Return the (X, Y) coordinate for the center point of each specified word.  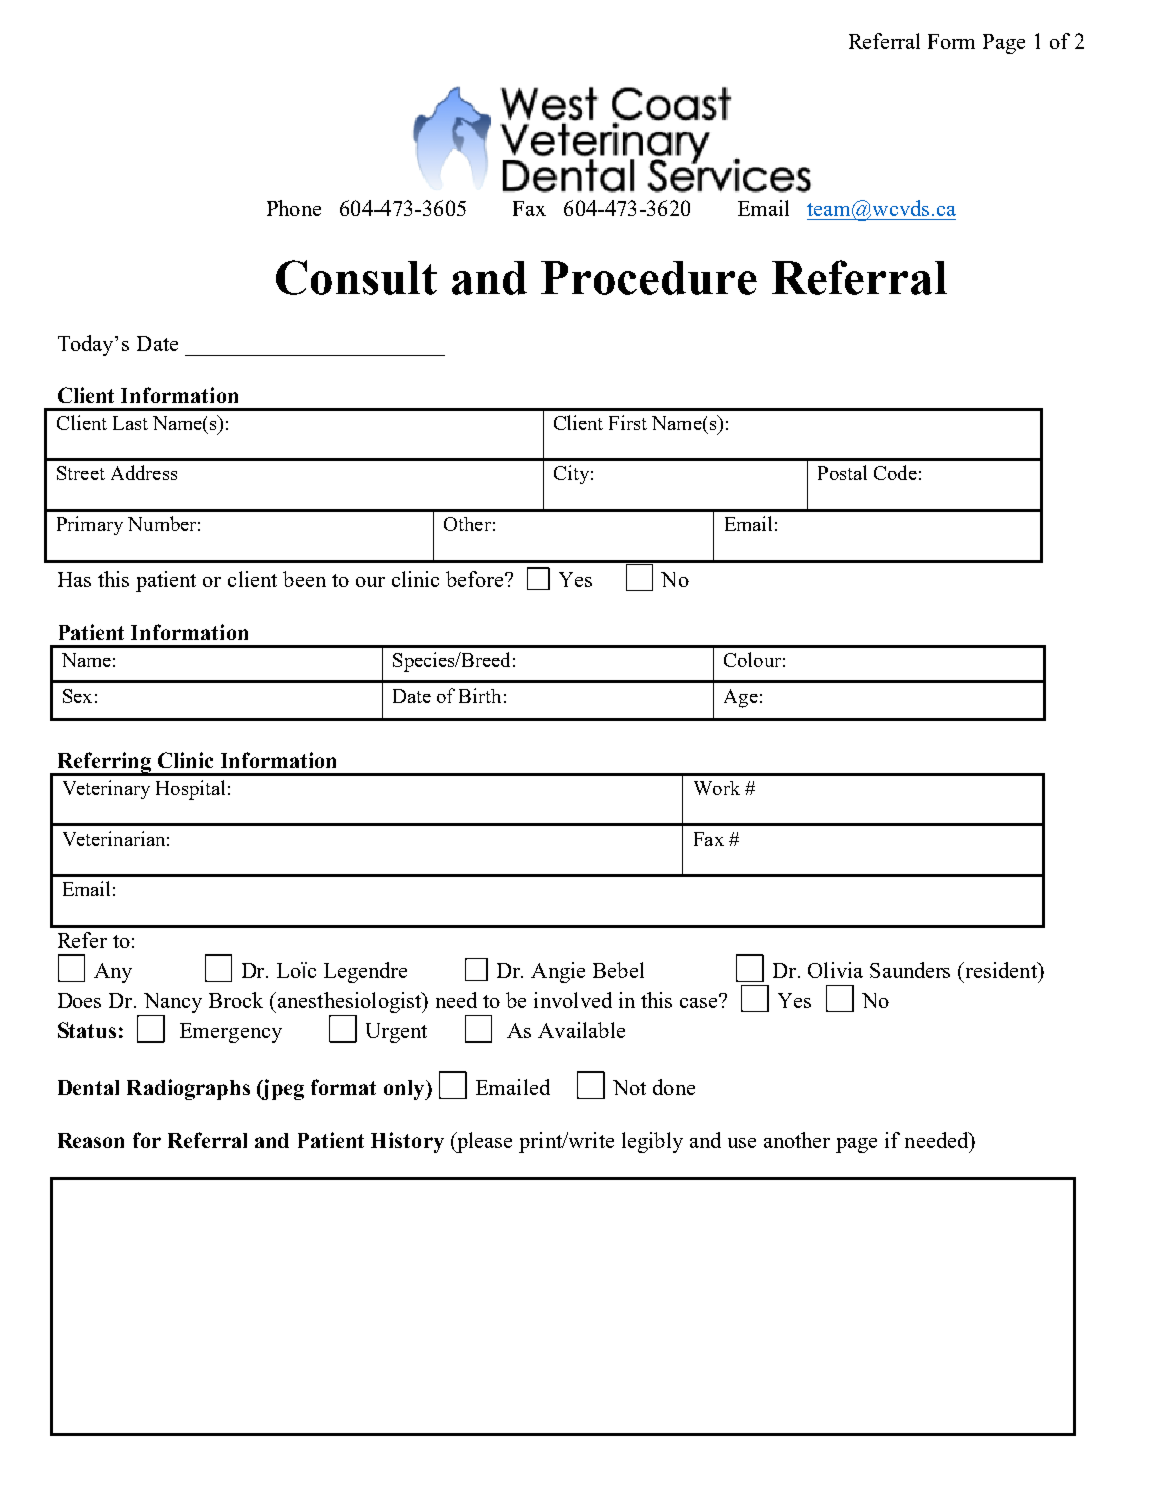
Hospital (190, 790)
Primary (90, 525)
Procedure (649, 278)
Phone (294, 208)
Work (717, 788)
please (483, 1142)
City (571, 474)
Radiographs (188, 1089)
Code (895, 472)
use (742, 1143)
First (628, 422)
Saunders (910, 970)
